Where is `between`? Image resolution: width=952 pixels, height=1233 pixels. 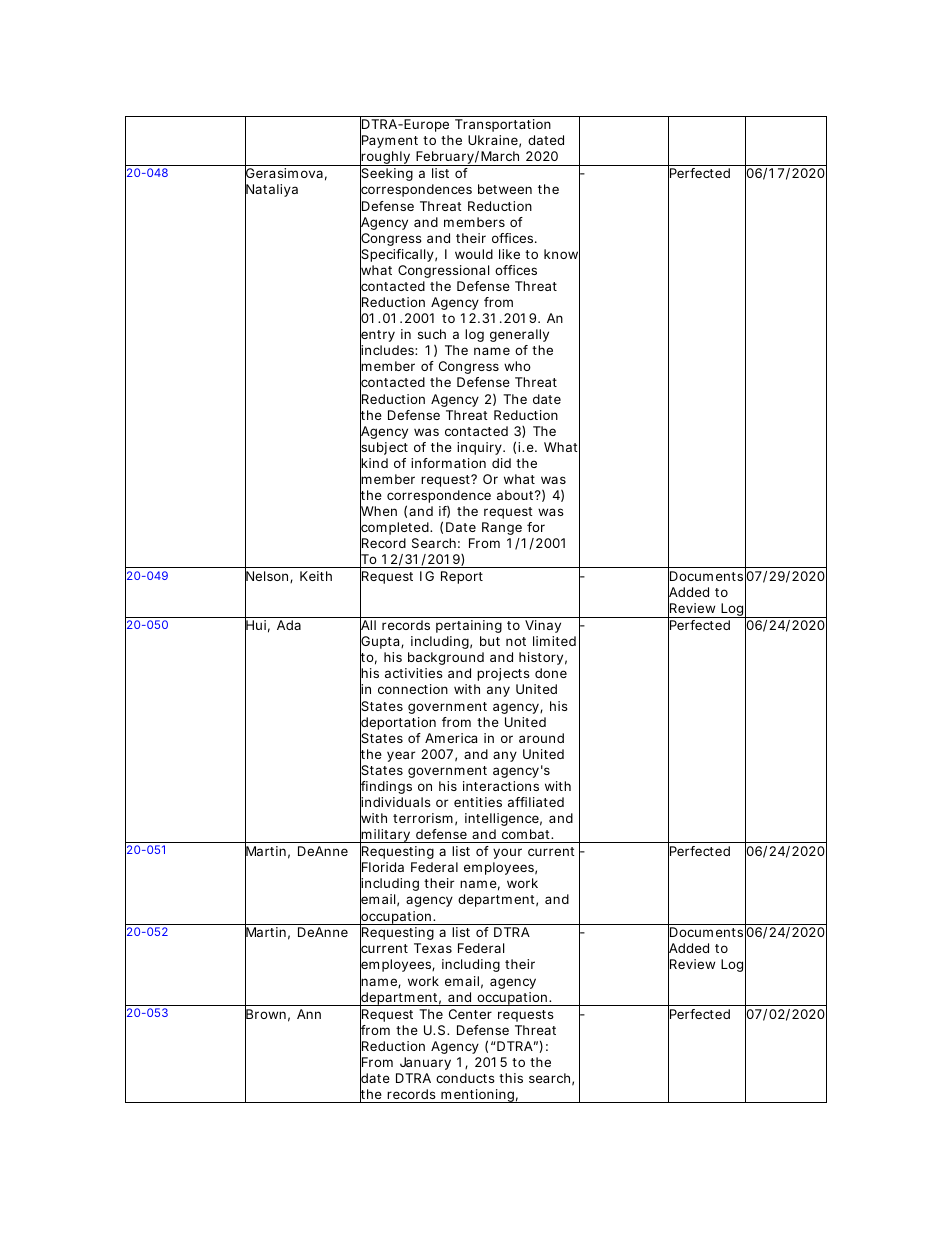 between is located at coordinates (505, 189).
